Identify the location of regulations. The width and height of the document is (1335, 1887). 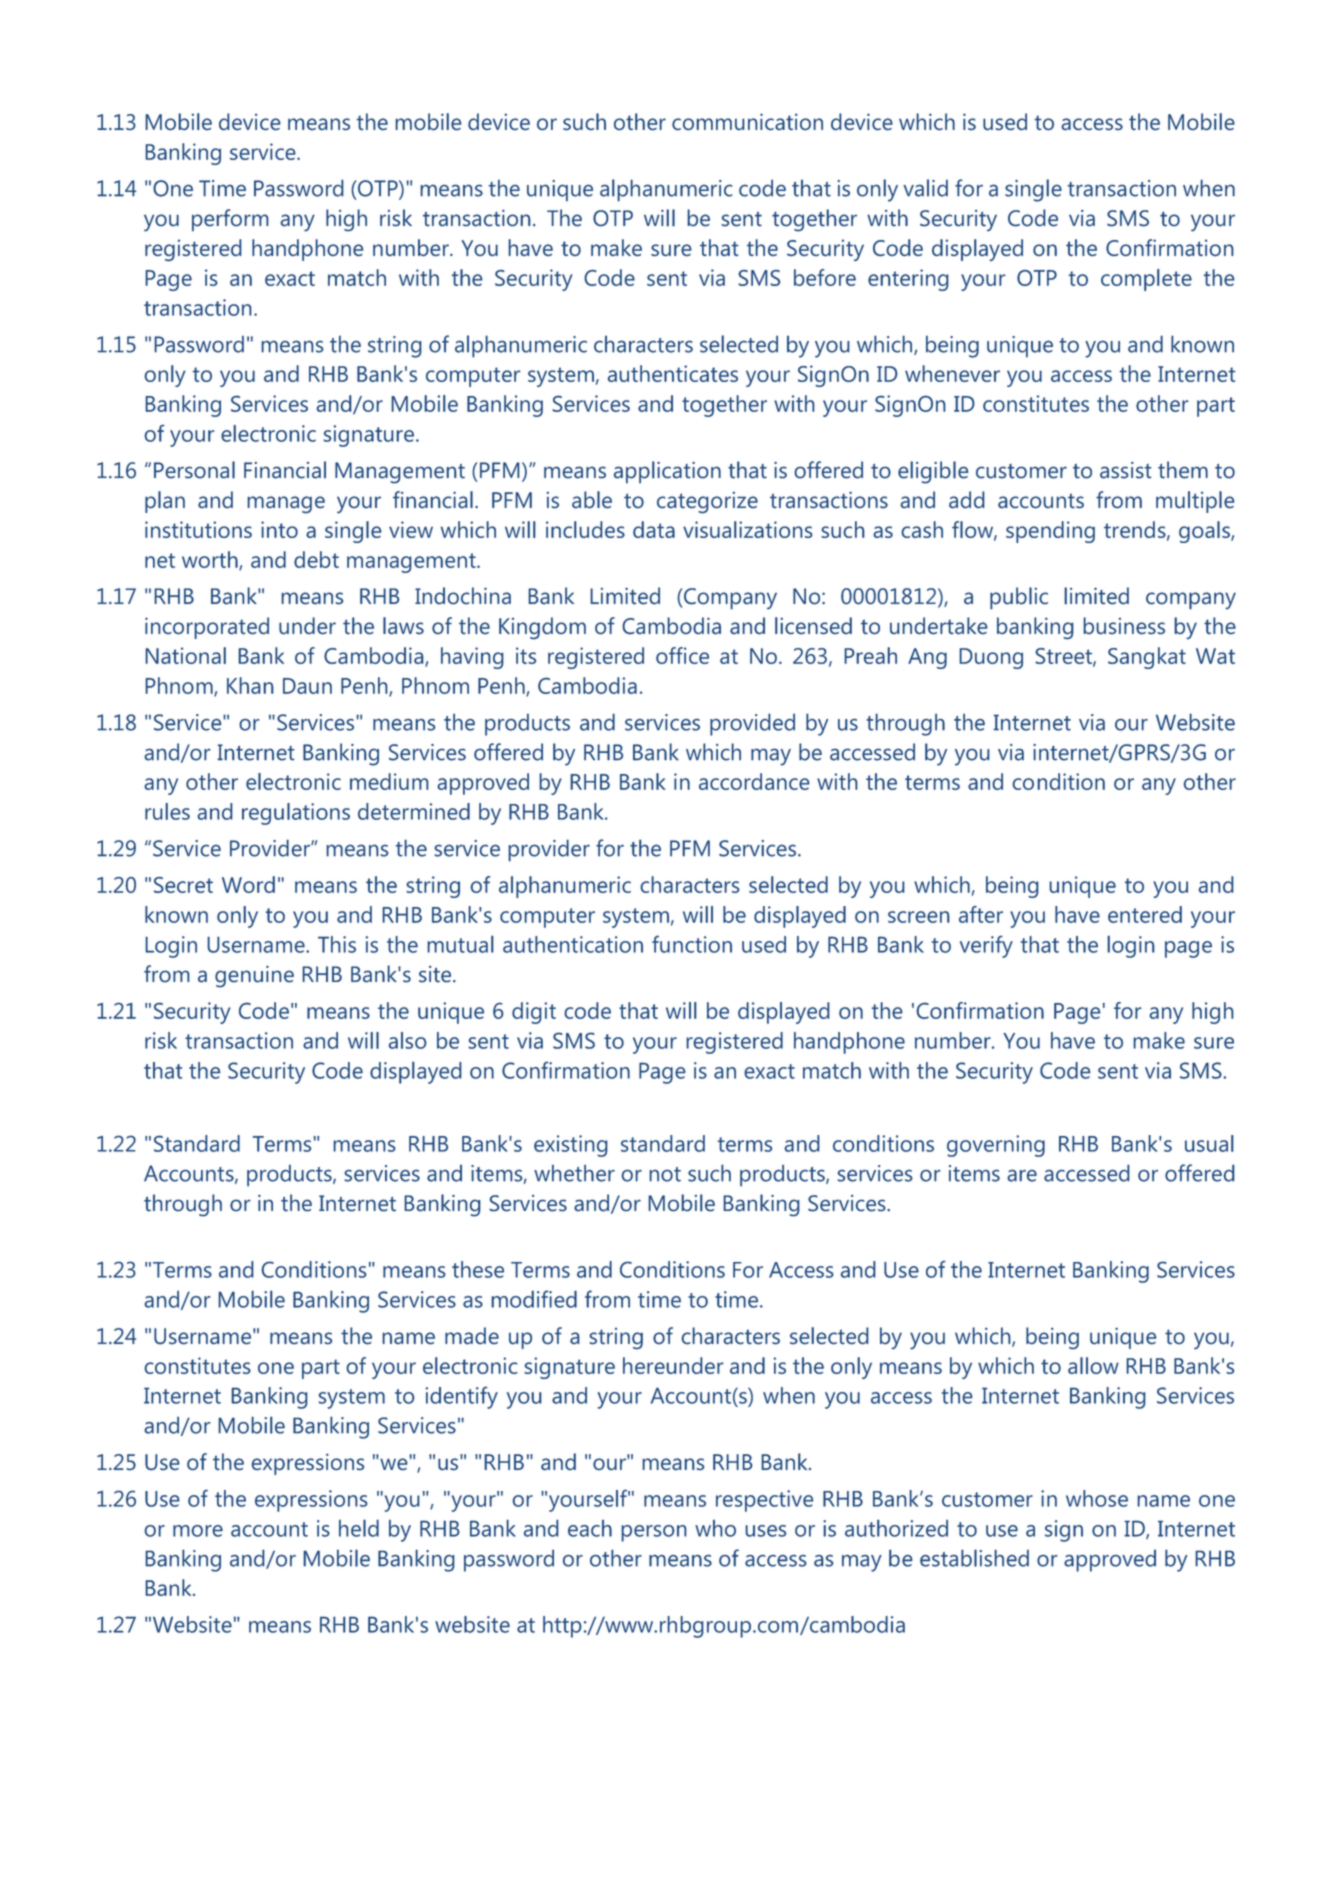
(296, 814).
